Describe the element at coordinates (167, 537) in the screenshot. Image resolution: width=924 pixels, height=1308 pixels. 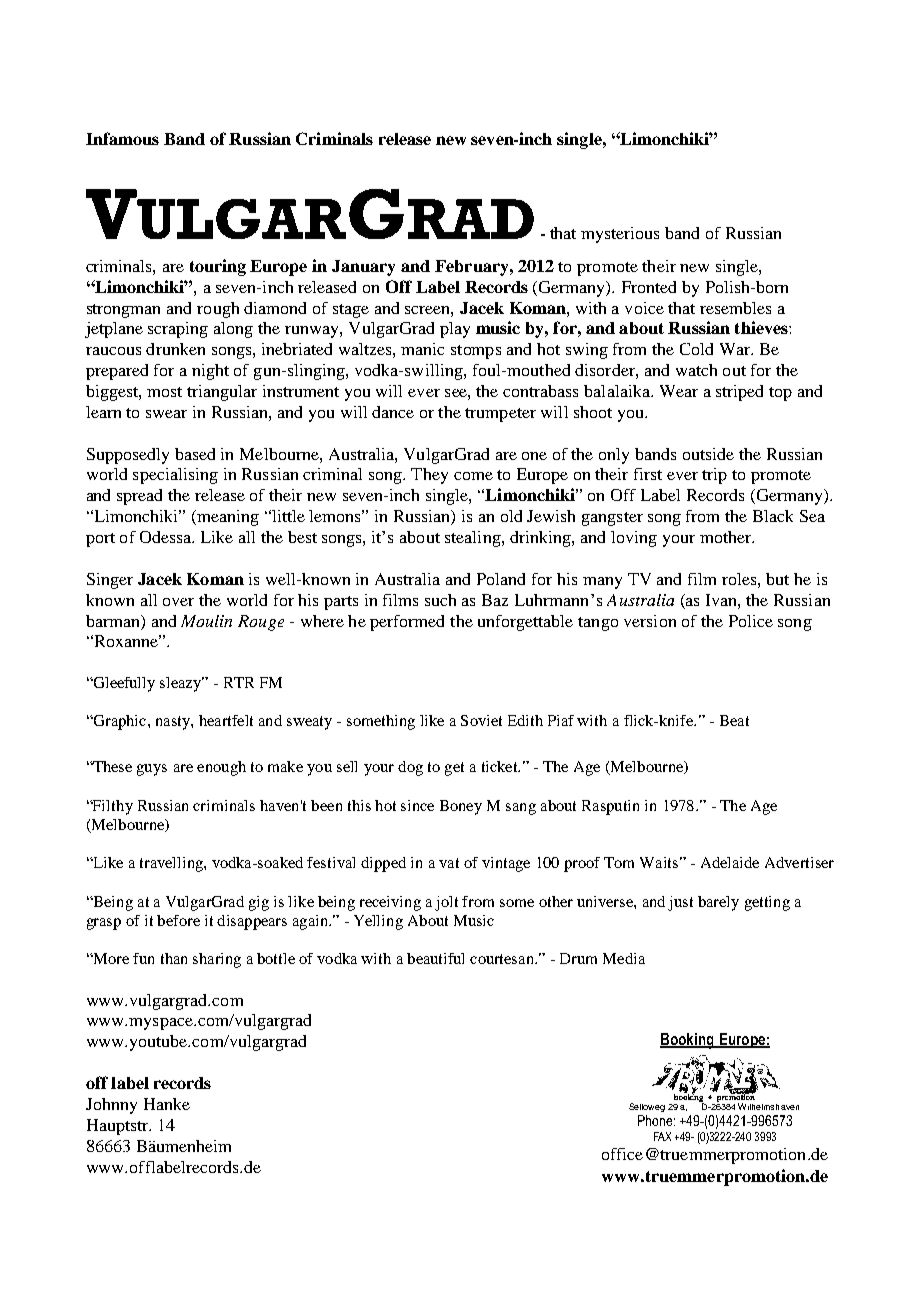
I see `Odessa` at that location.
